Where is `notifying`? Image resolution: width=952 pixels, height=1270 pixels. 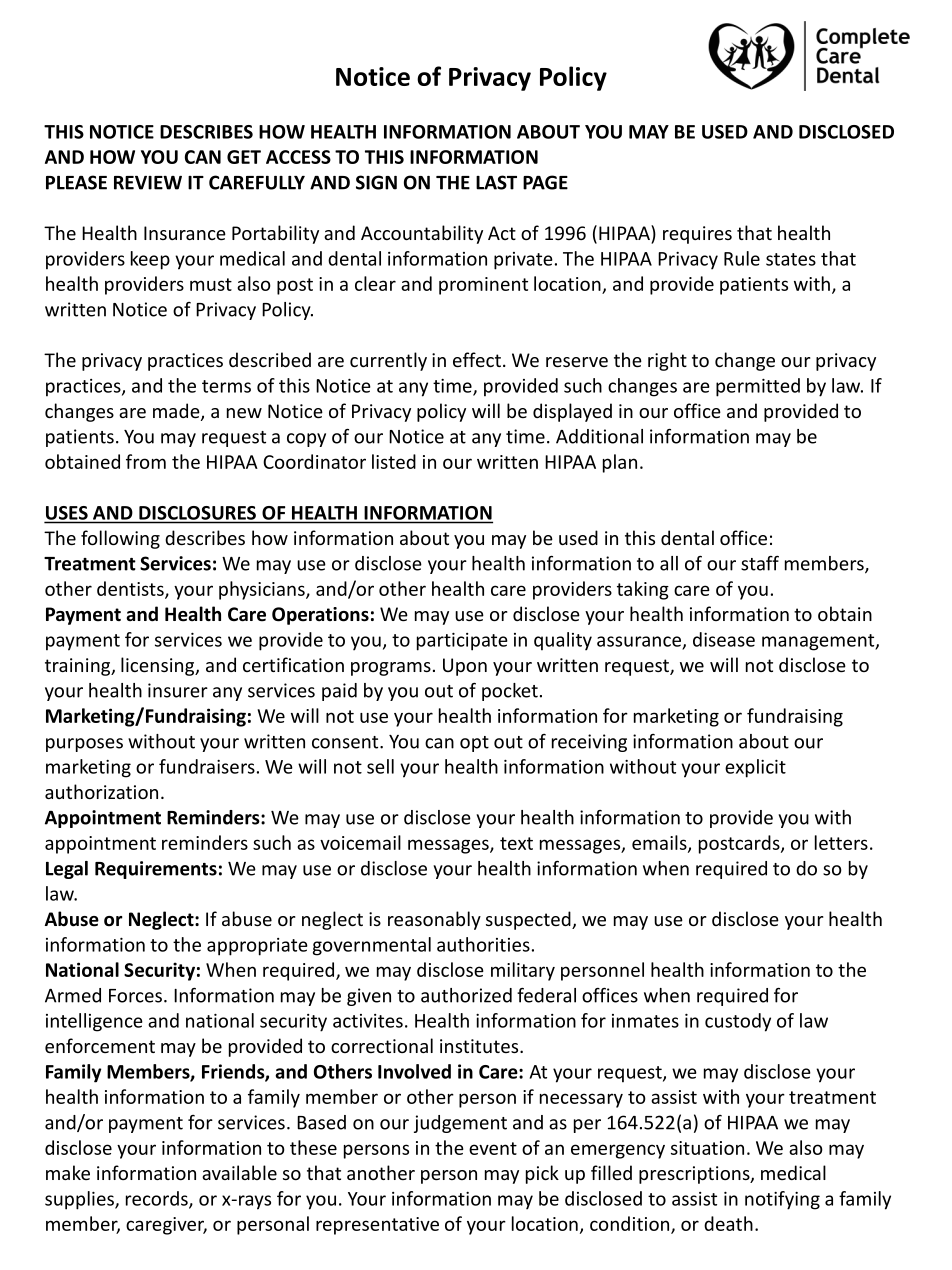 notifying is located at coordinates (782, 1200).
